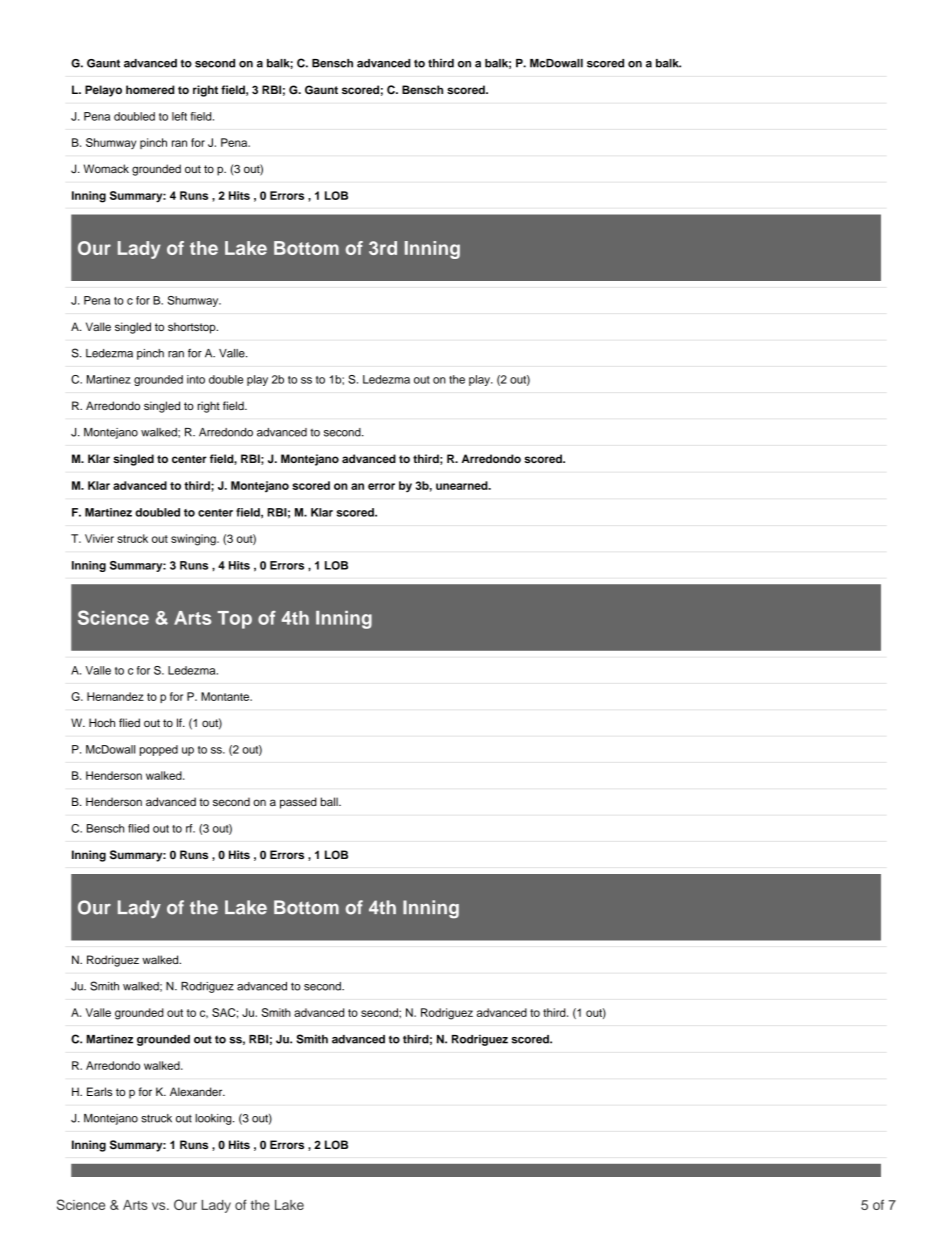 The width and height of the page is (952, 1233). I want to click on left, so click(179, 116).
